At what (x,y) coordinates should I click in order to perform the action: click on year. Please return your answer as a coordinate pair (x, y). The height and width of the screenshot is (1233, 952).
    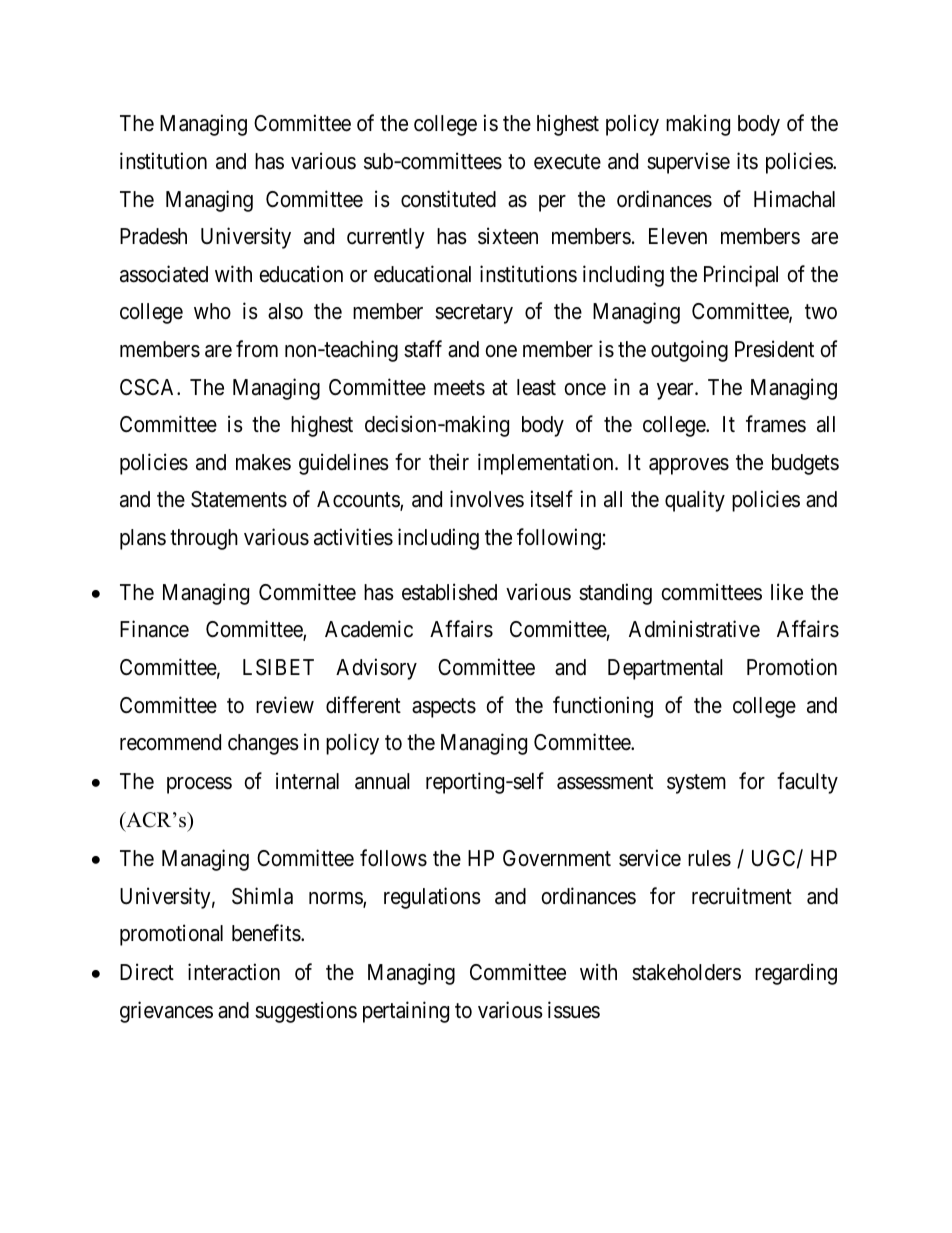
    Looking at the image, I should click on (676, 391).
